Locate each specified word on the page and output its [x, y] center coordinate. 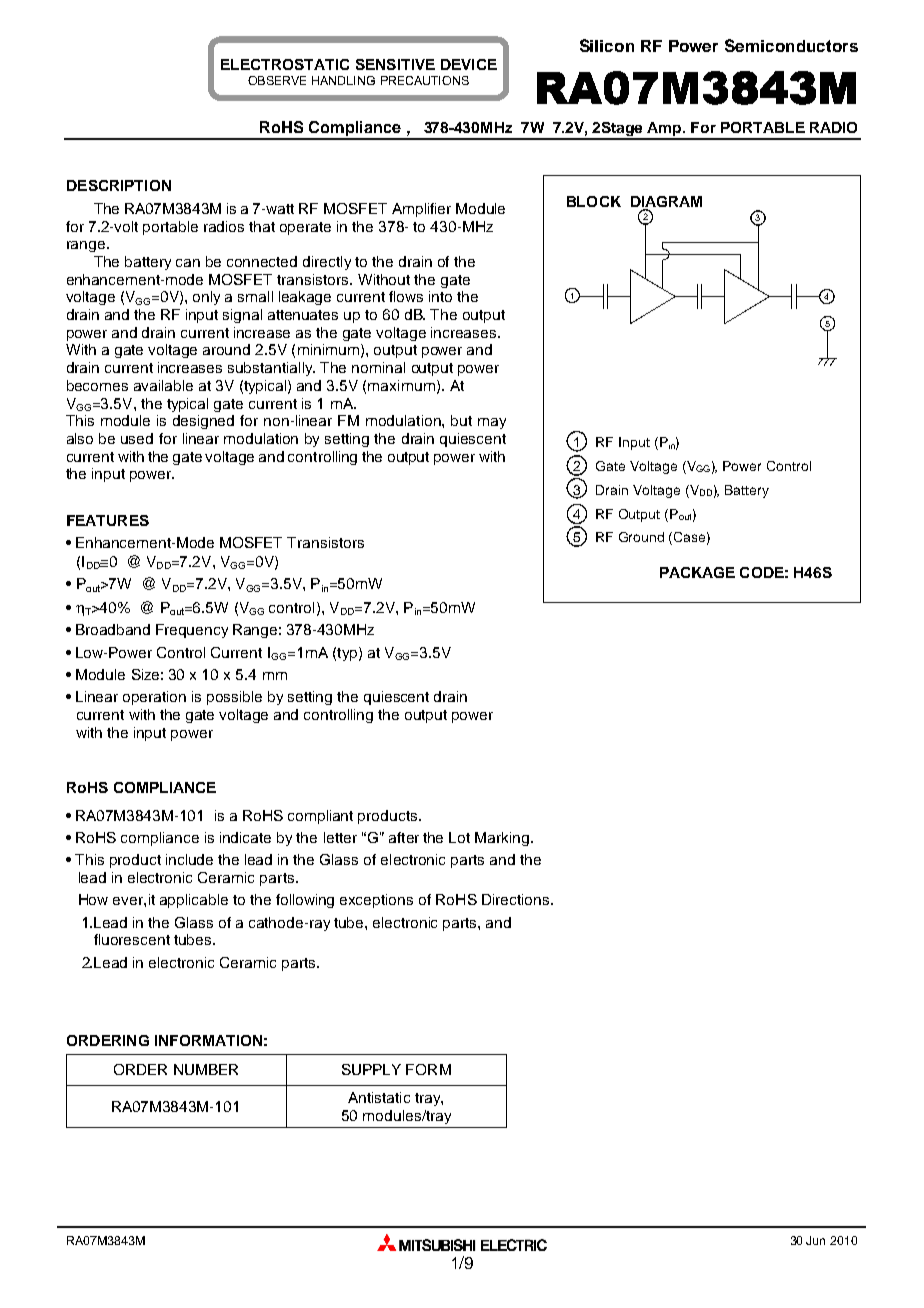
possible [234, 698]
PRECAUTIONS [425, 80]
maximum [401, 385]
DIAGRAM [666, 201]
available [163, 385]
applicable [194, 901]
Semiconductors [791, 45]
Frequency [192, 631]
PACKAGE [697, 572]
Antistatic [379, 1097]
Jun [815, 1240]
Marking [503, 839]
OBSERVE [277, 80]
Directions [517, 899]
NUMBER [206, 1069]
